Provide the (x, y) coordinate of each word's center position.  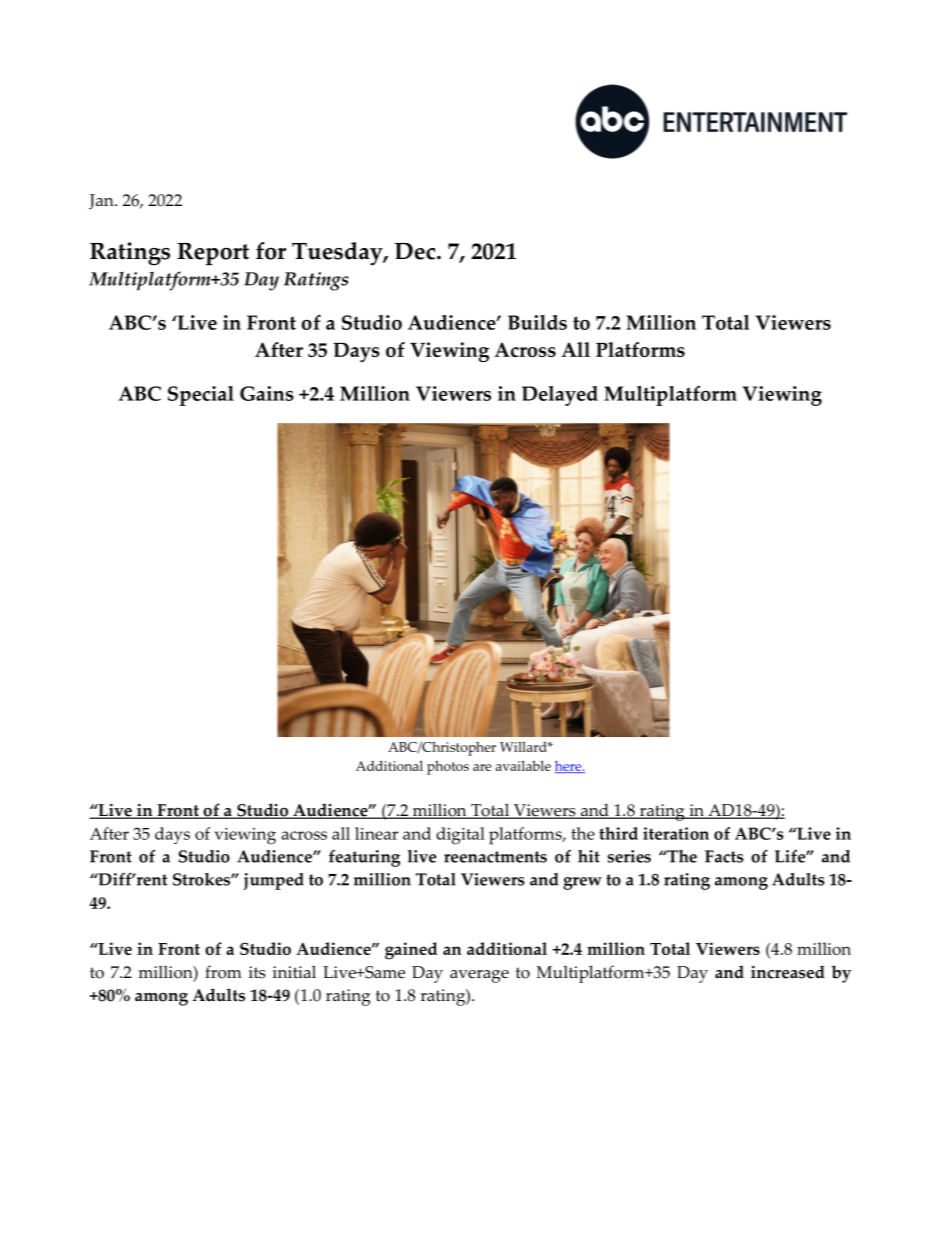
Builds (537, 322)
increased (788, 972)
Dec (416, 251)
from (223, 972)
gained (411, 951)
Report (213, 254)
